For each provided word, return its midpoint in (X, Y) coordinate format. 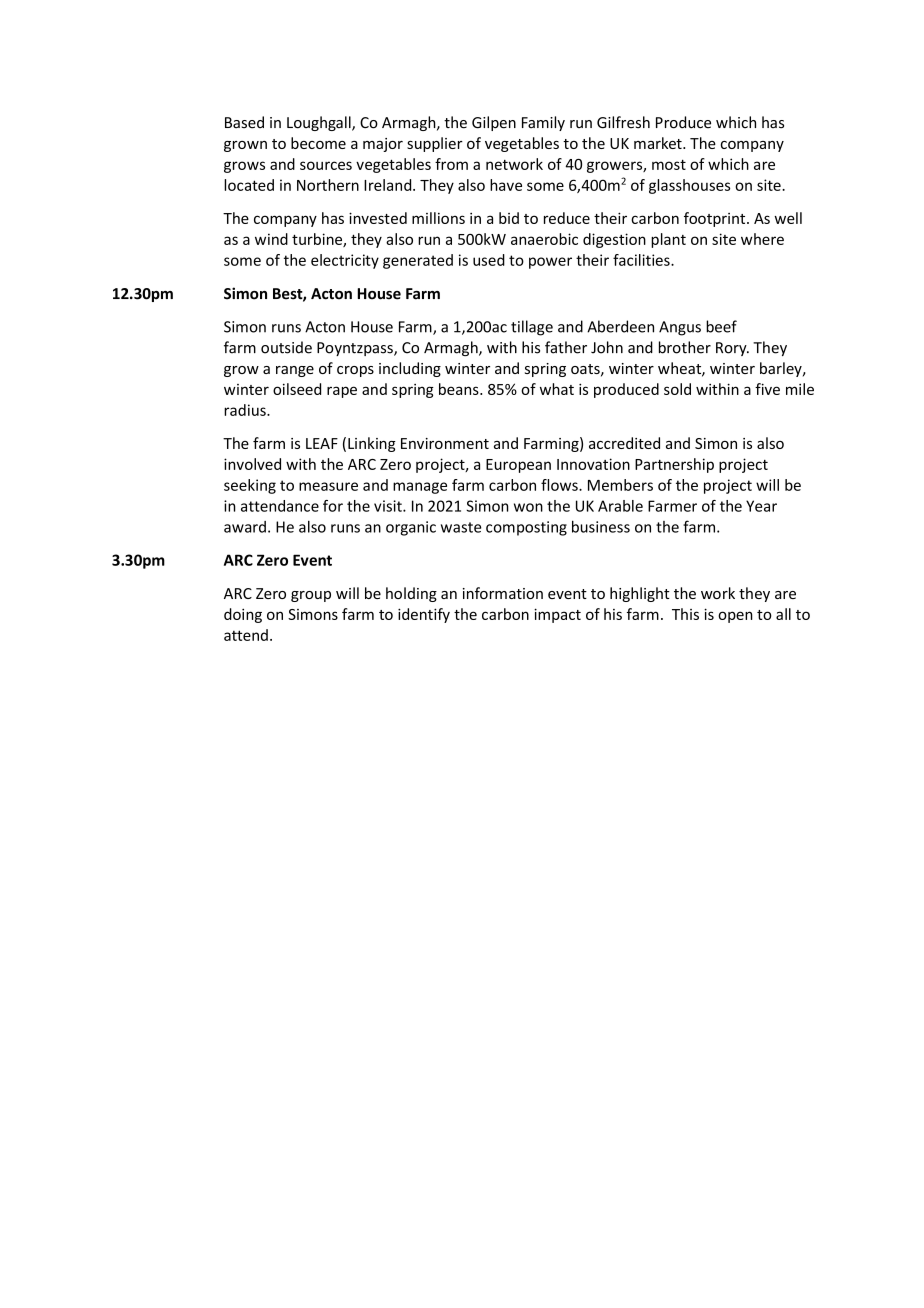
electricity (345, 261)
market (659, 143)
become (318, 143)
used (489, 260)
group (311, 596)
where (762, 239)
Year (761, 506)
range (295, 371)
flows (560, 485)
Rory (732, 349)
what (557, 389)
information (503, 593)
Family (543, 123)
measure (328, 486)
